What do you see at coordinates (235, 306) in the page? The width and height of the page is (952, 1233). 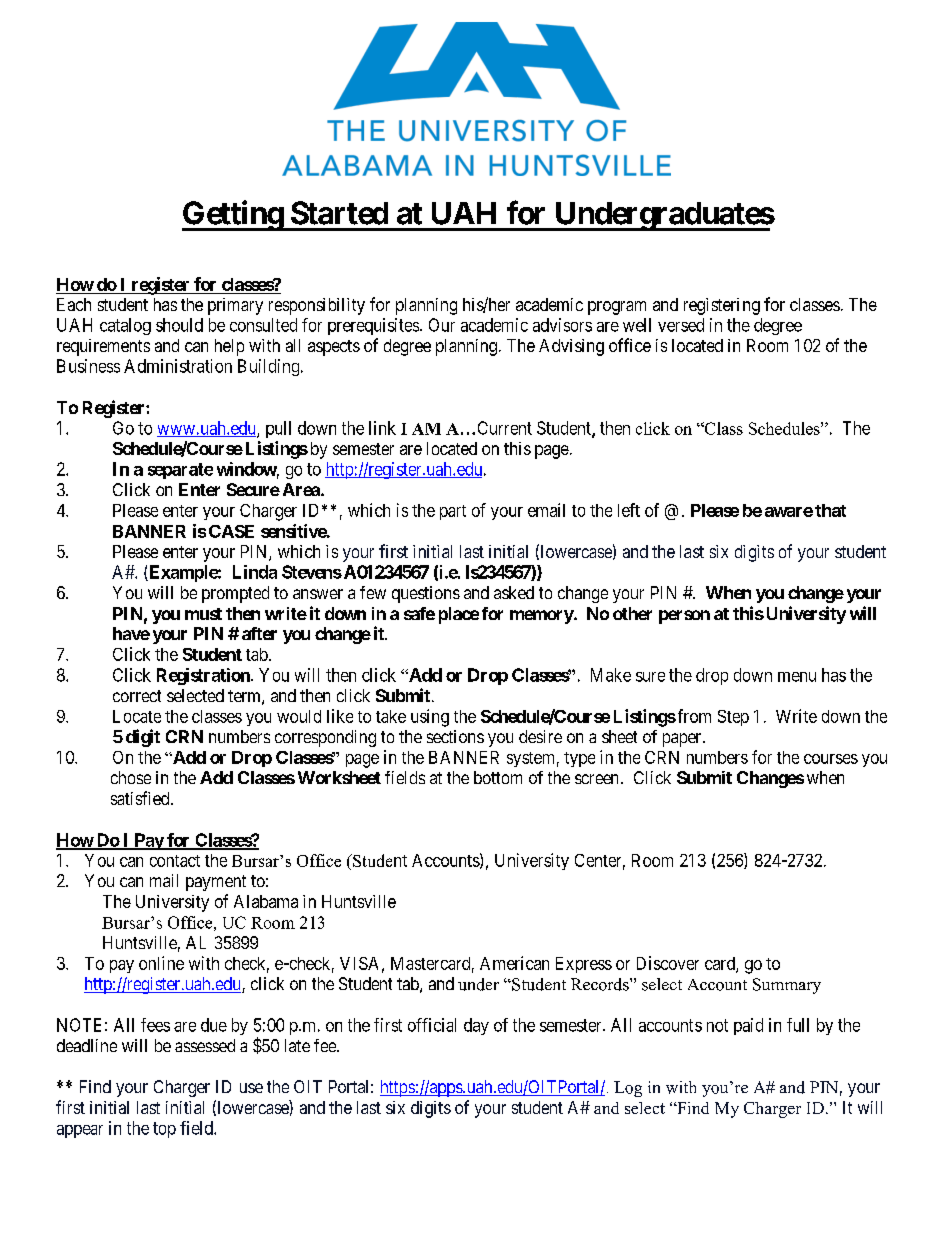 I see `primary` at bounding box center [235, 306].
